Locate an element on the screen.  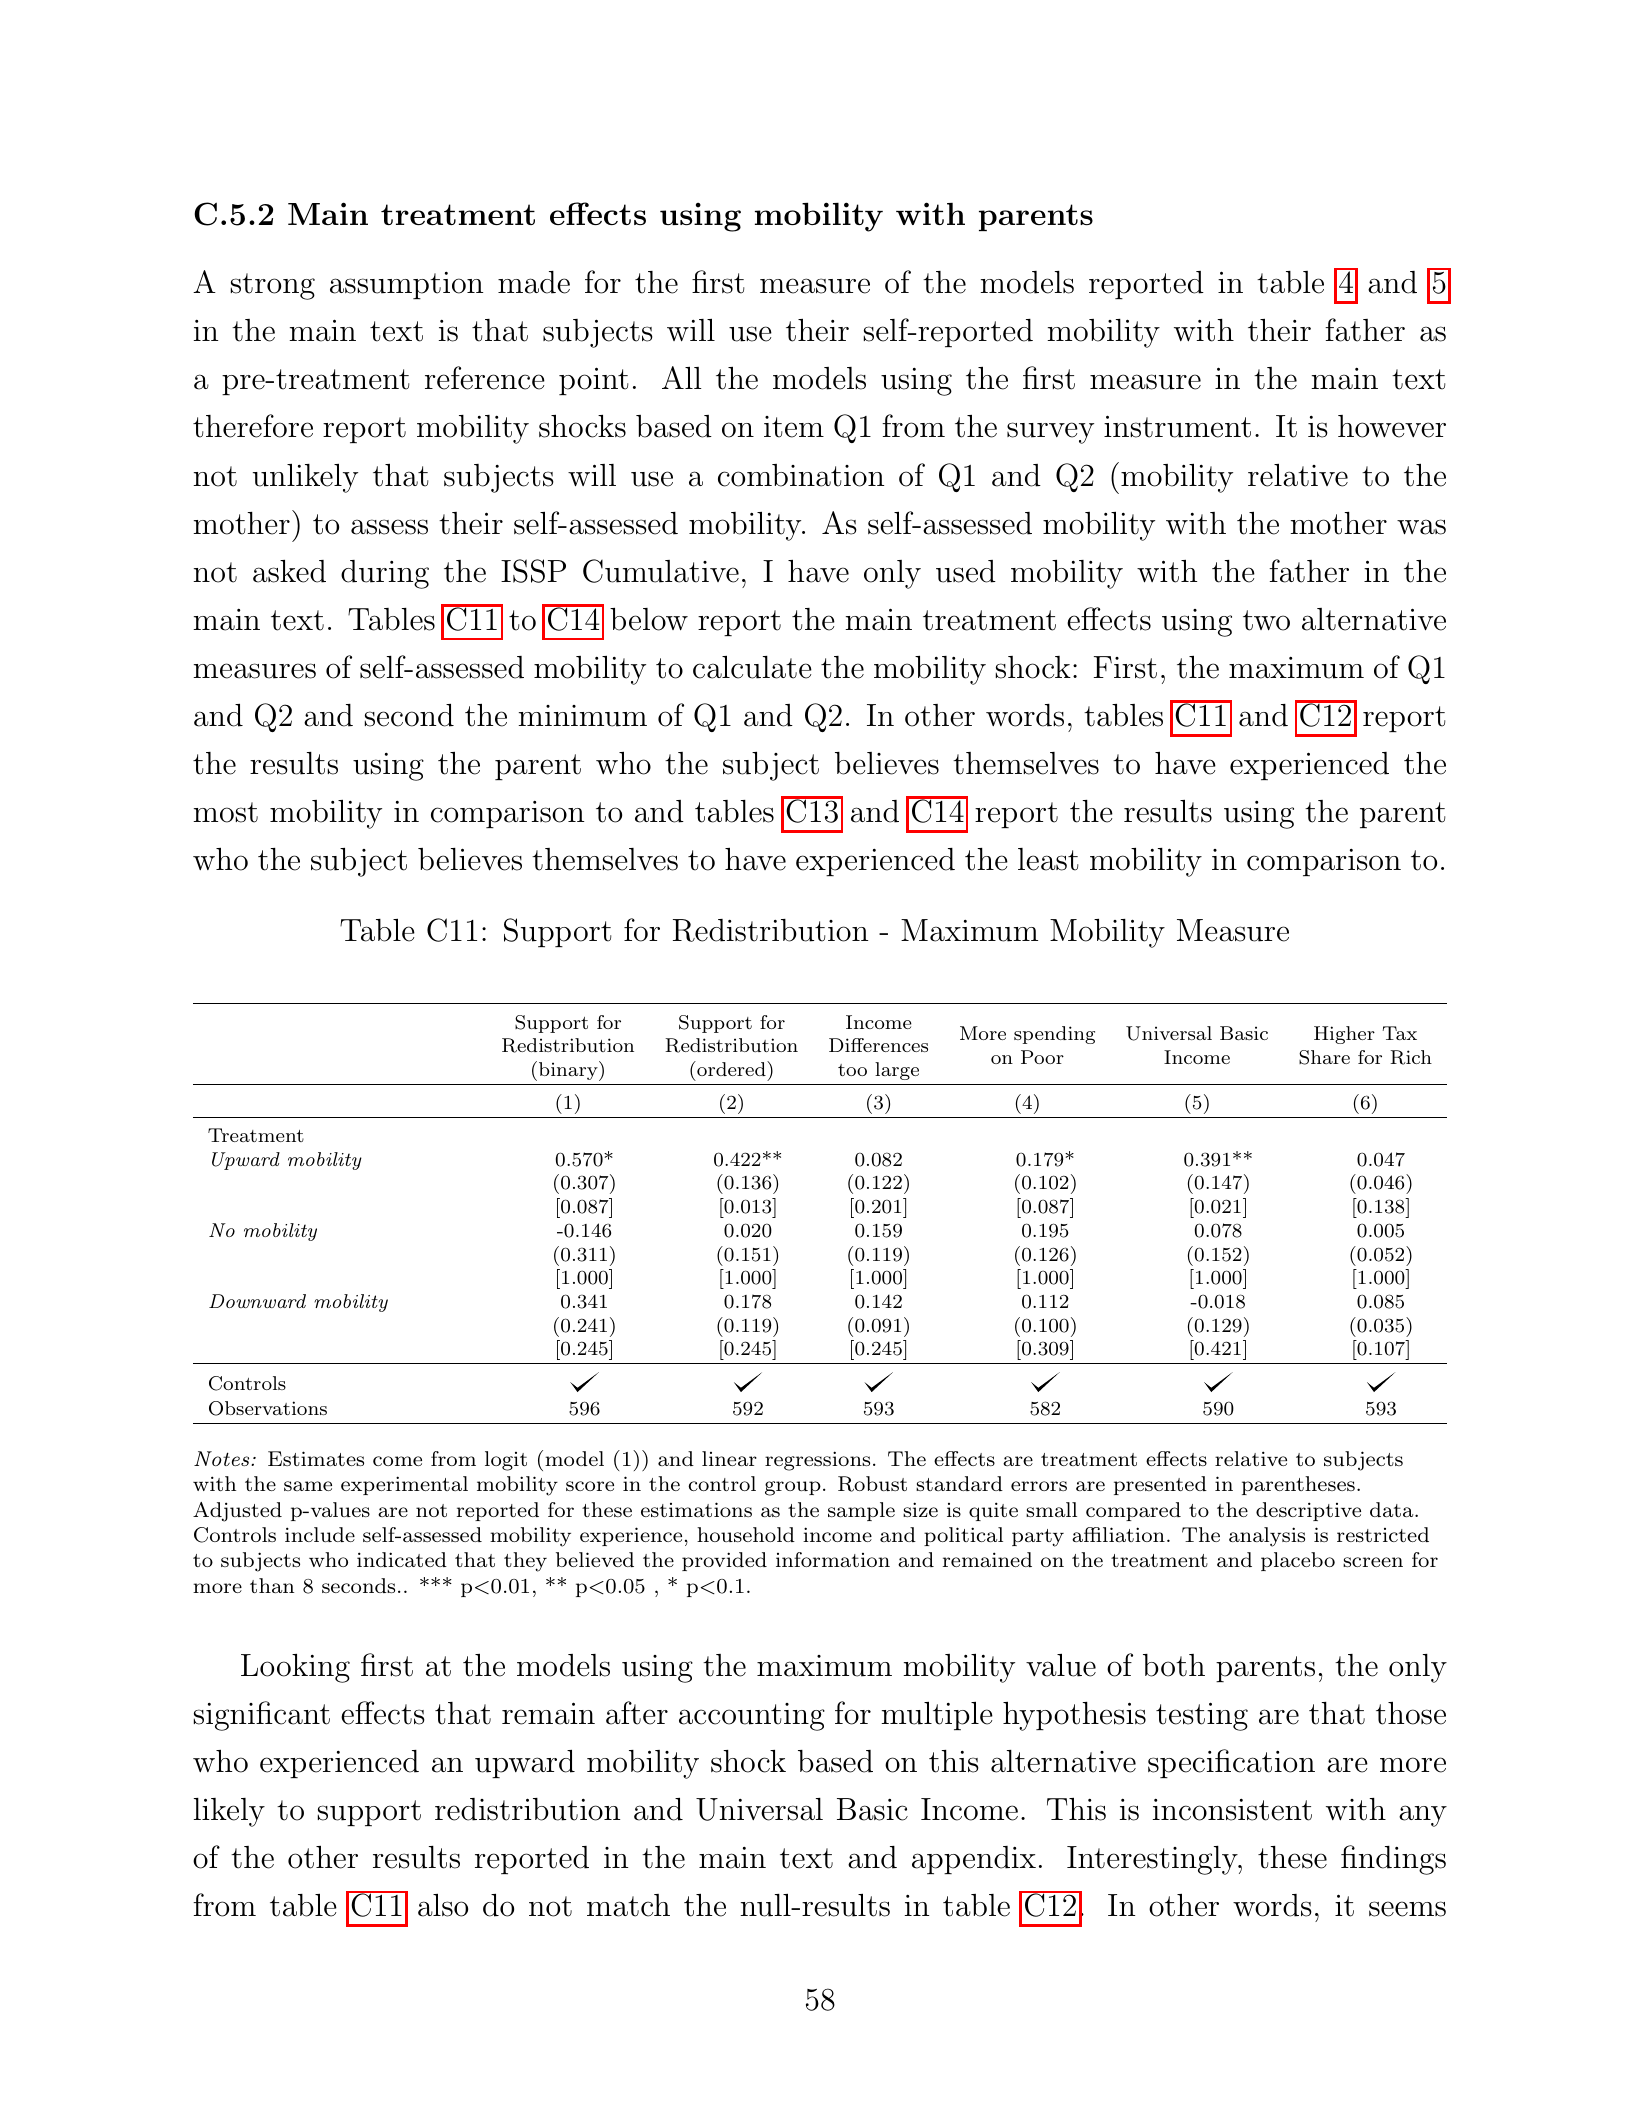
instrument is located at coordinates (1177, 426).
